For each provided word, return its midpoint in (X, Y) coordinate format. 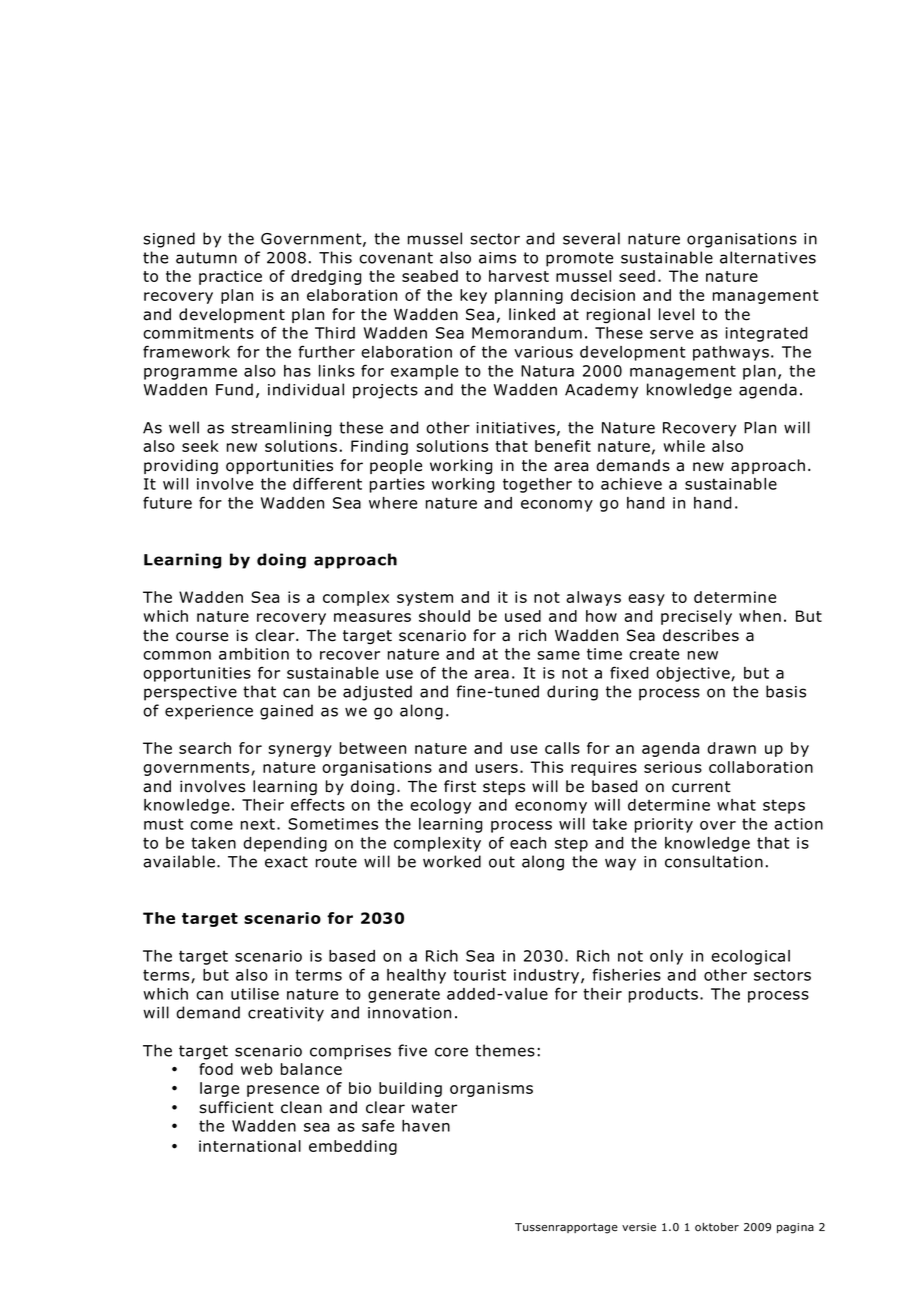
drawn (731, 748)
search (205, 748)
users (496, 768)
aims (497, 258)
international (250, 1146)
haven (426, 1126)
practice (230, 277)
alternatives (768, 257)
